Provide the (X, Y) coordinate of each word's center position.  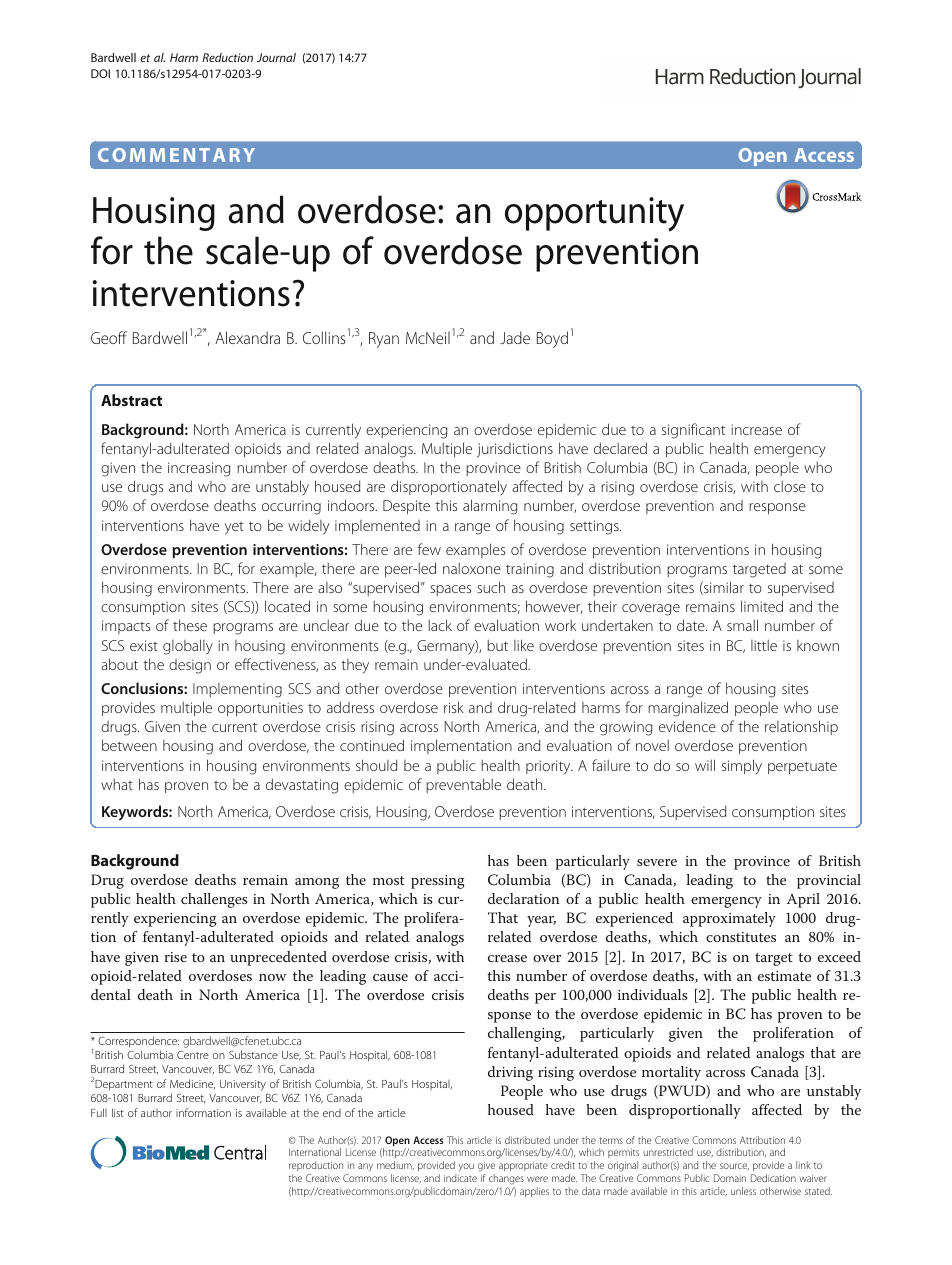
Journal (276, 57)
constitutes (741, 937)
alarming (490, 507)
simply (742, 767)
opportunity (594, 214)
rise (175, 957)
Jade (515, 337)
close (790, 486)
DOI (100, 73)
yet (234, 528)
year (541, 921)
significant (693, 431)
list (118, 1112)
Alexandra (247, 337)
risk (454, 707)
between (129, 745)
